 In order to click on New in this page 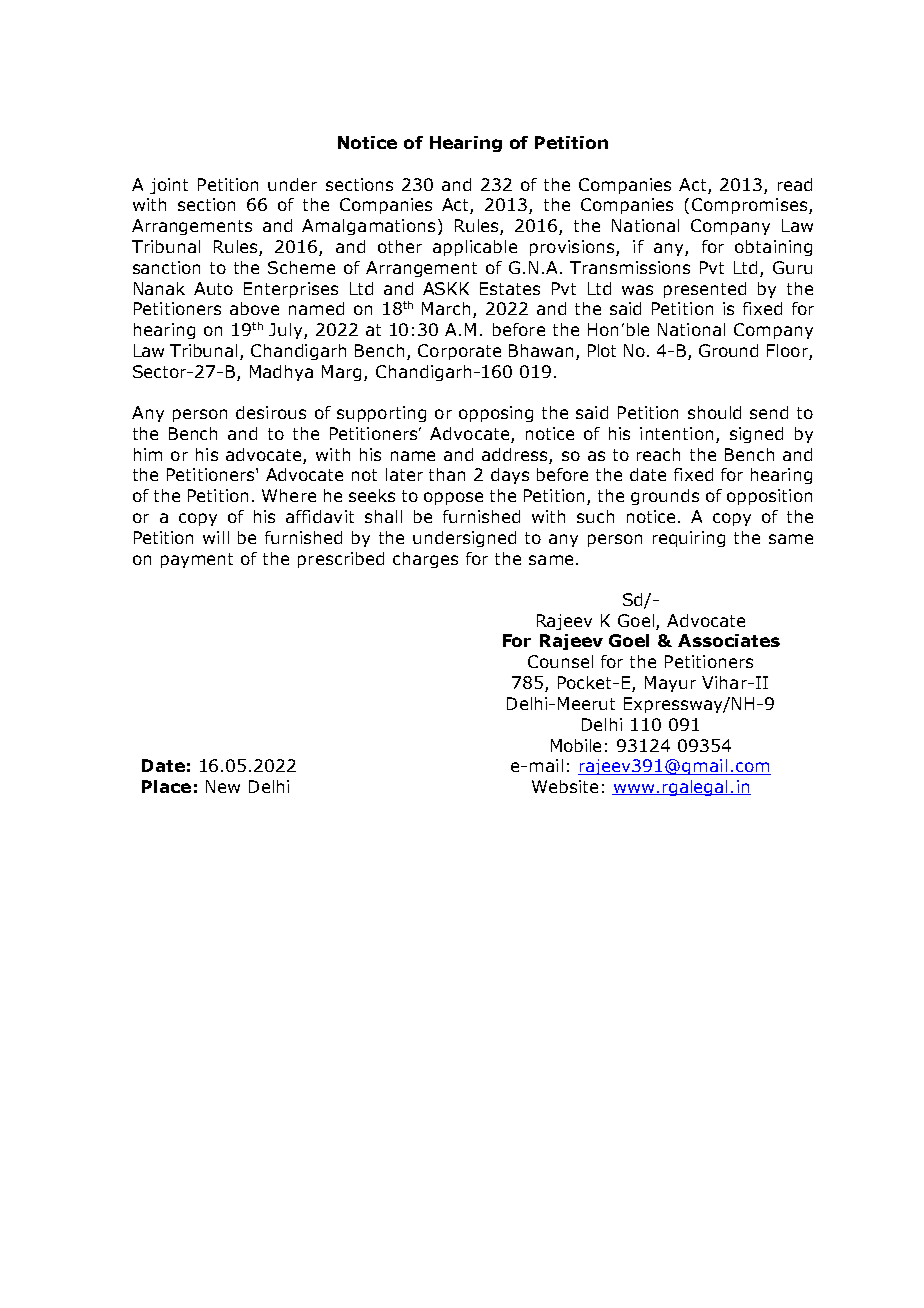, I will do `click(223, 786)`.
